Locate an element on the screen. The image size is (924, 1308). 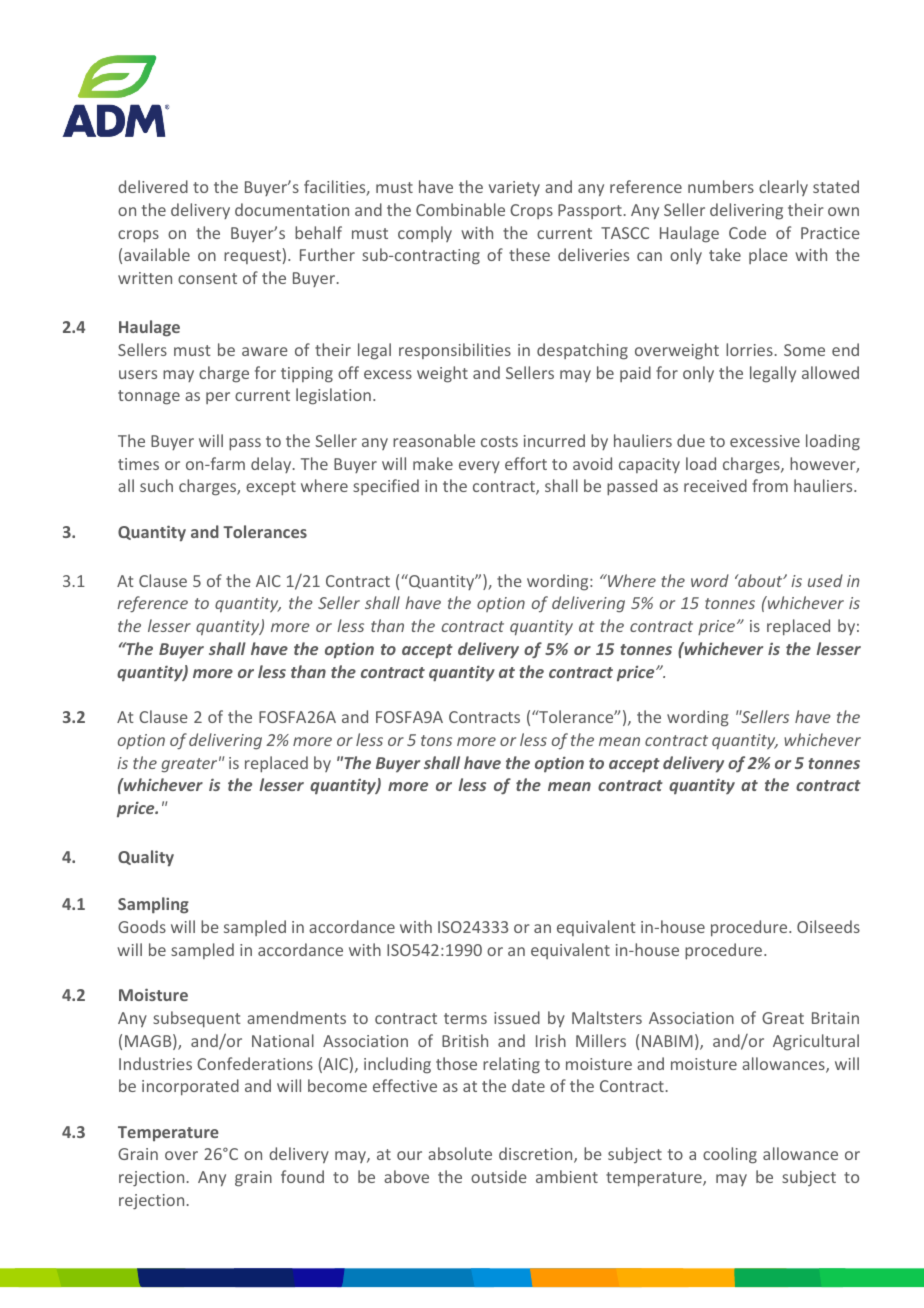
cooling is located at coordinates (730, 1155).
